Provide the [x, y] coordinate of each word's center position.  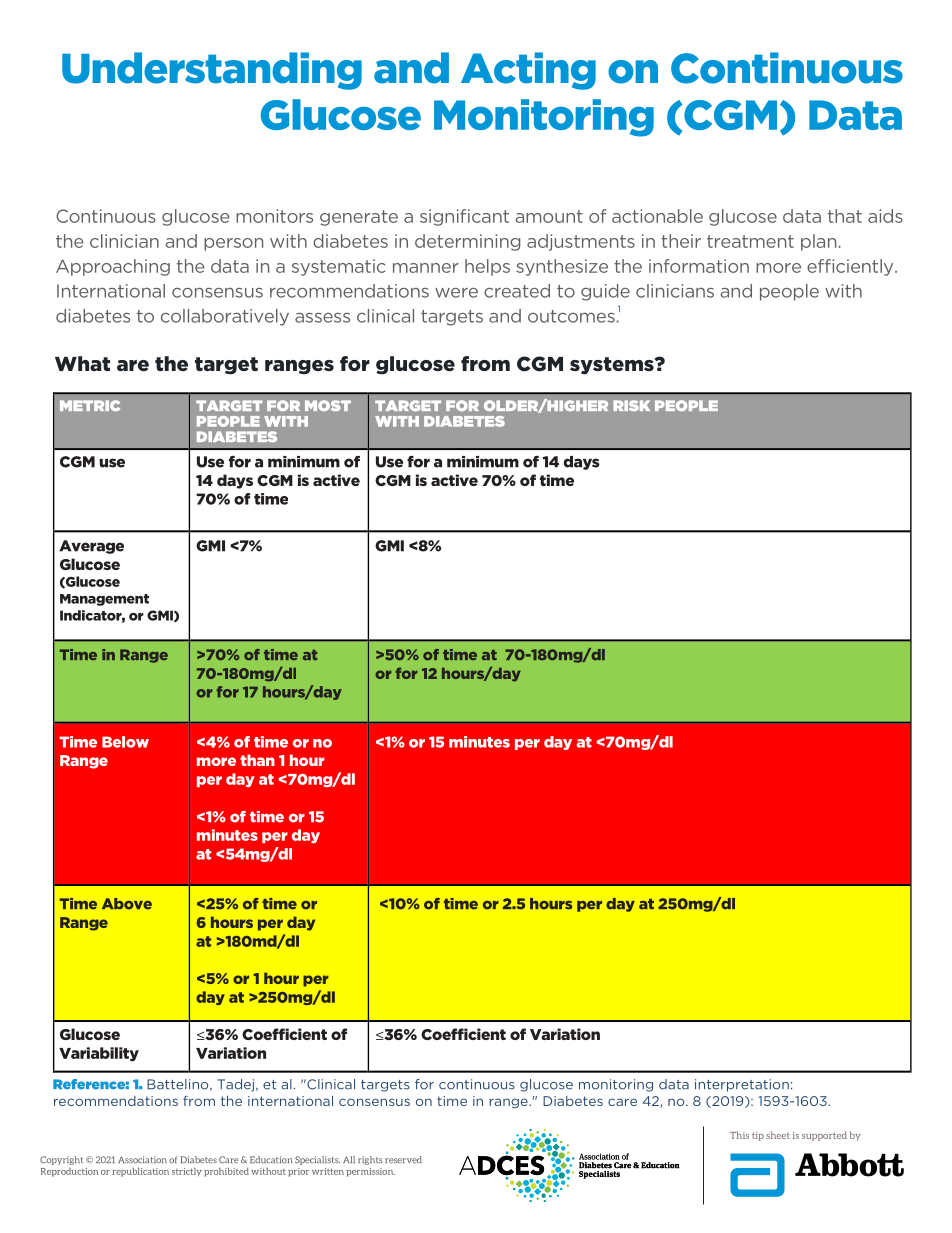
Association [142, 1159]
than [257, 760]
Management [104, 600]
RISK [631, 405]
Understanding [212, 71]
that [845, 216]
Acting [528, 71]
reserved [403, 1159]
